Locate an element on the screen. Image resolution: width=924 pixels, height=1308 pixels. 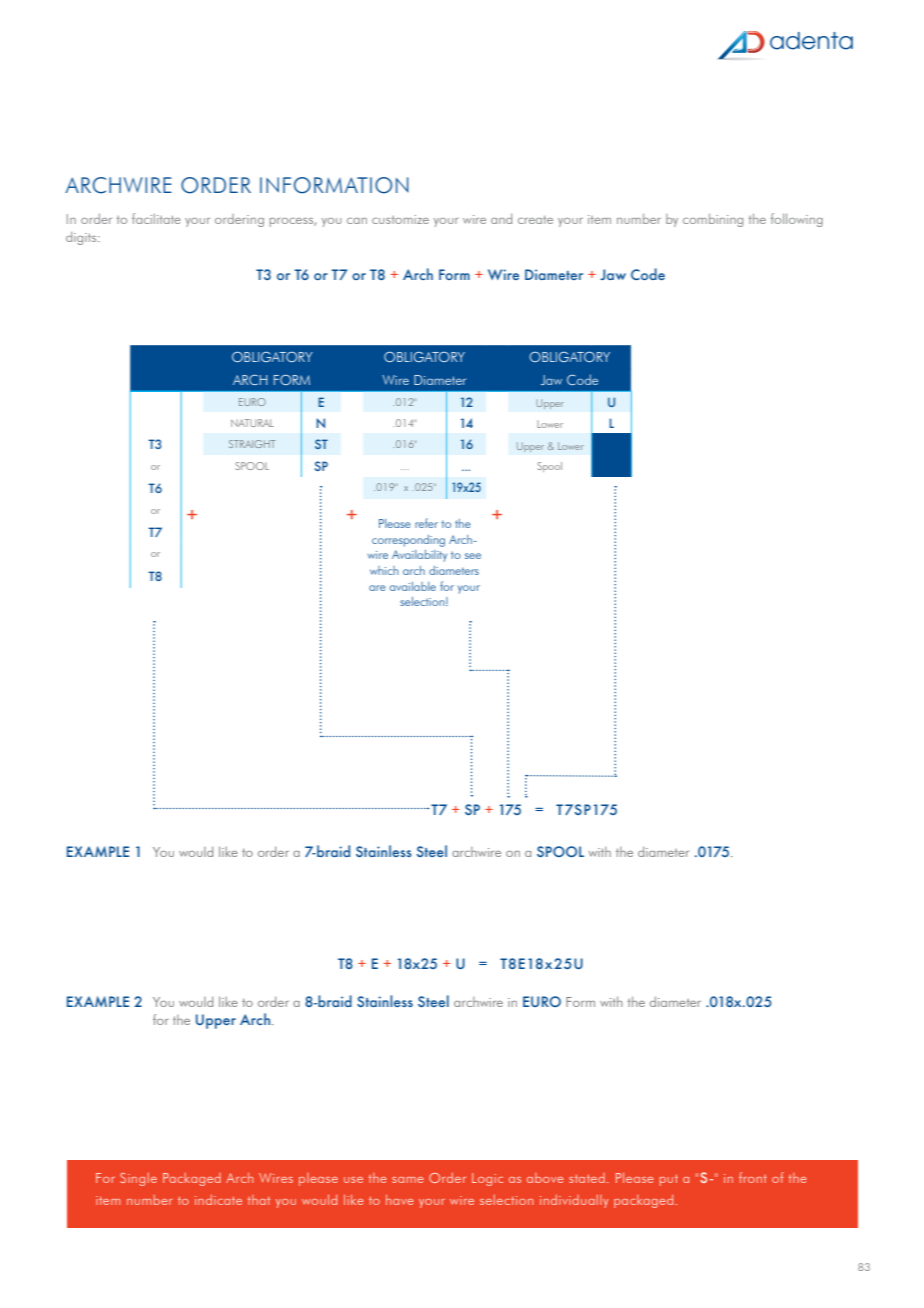
STRAIGHT is located at coordinates (252, 444).
